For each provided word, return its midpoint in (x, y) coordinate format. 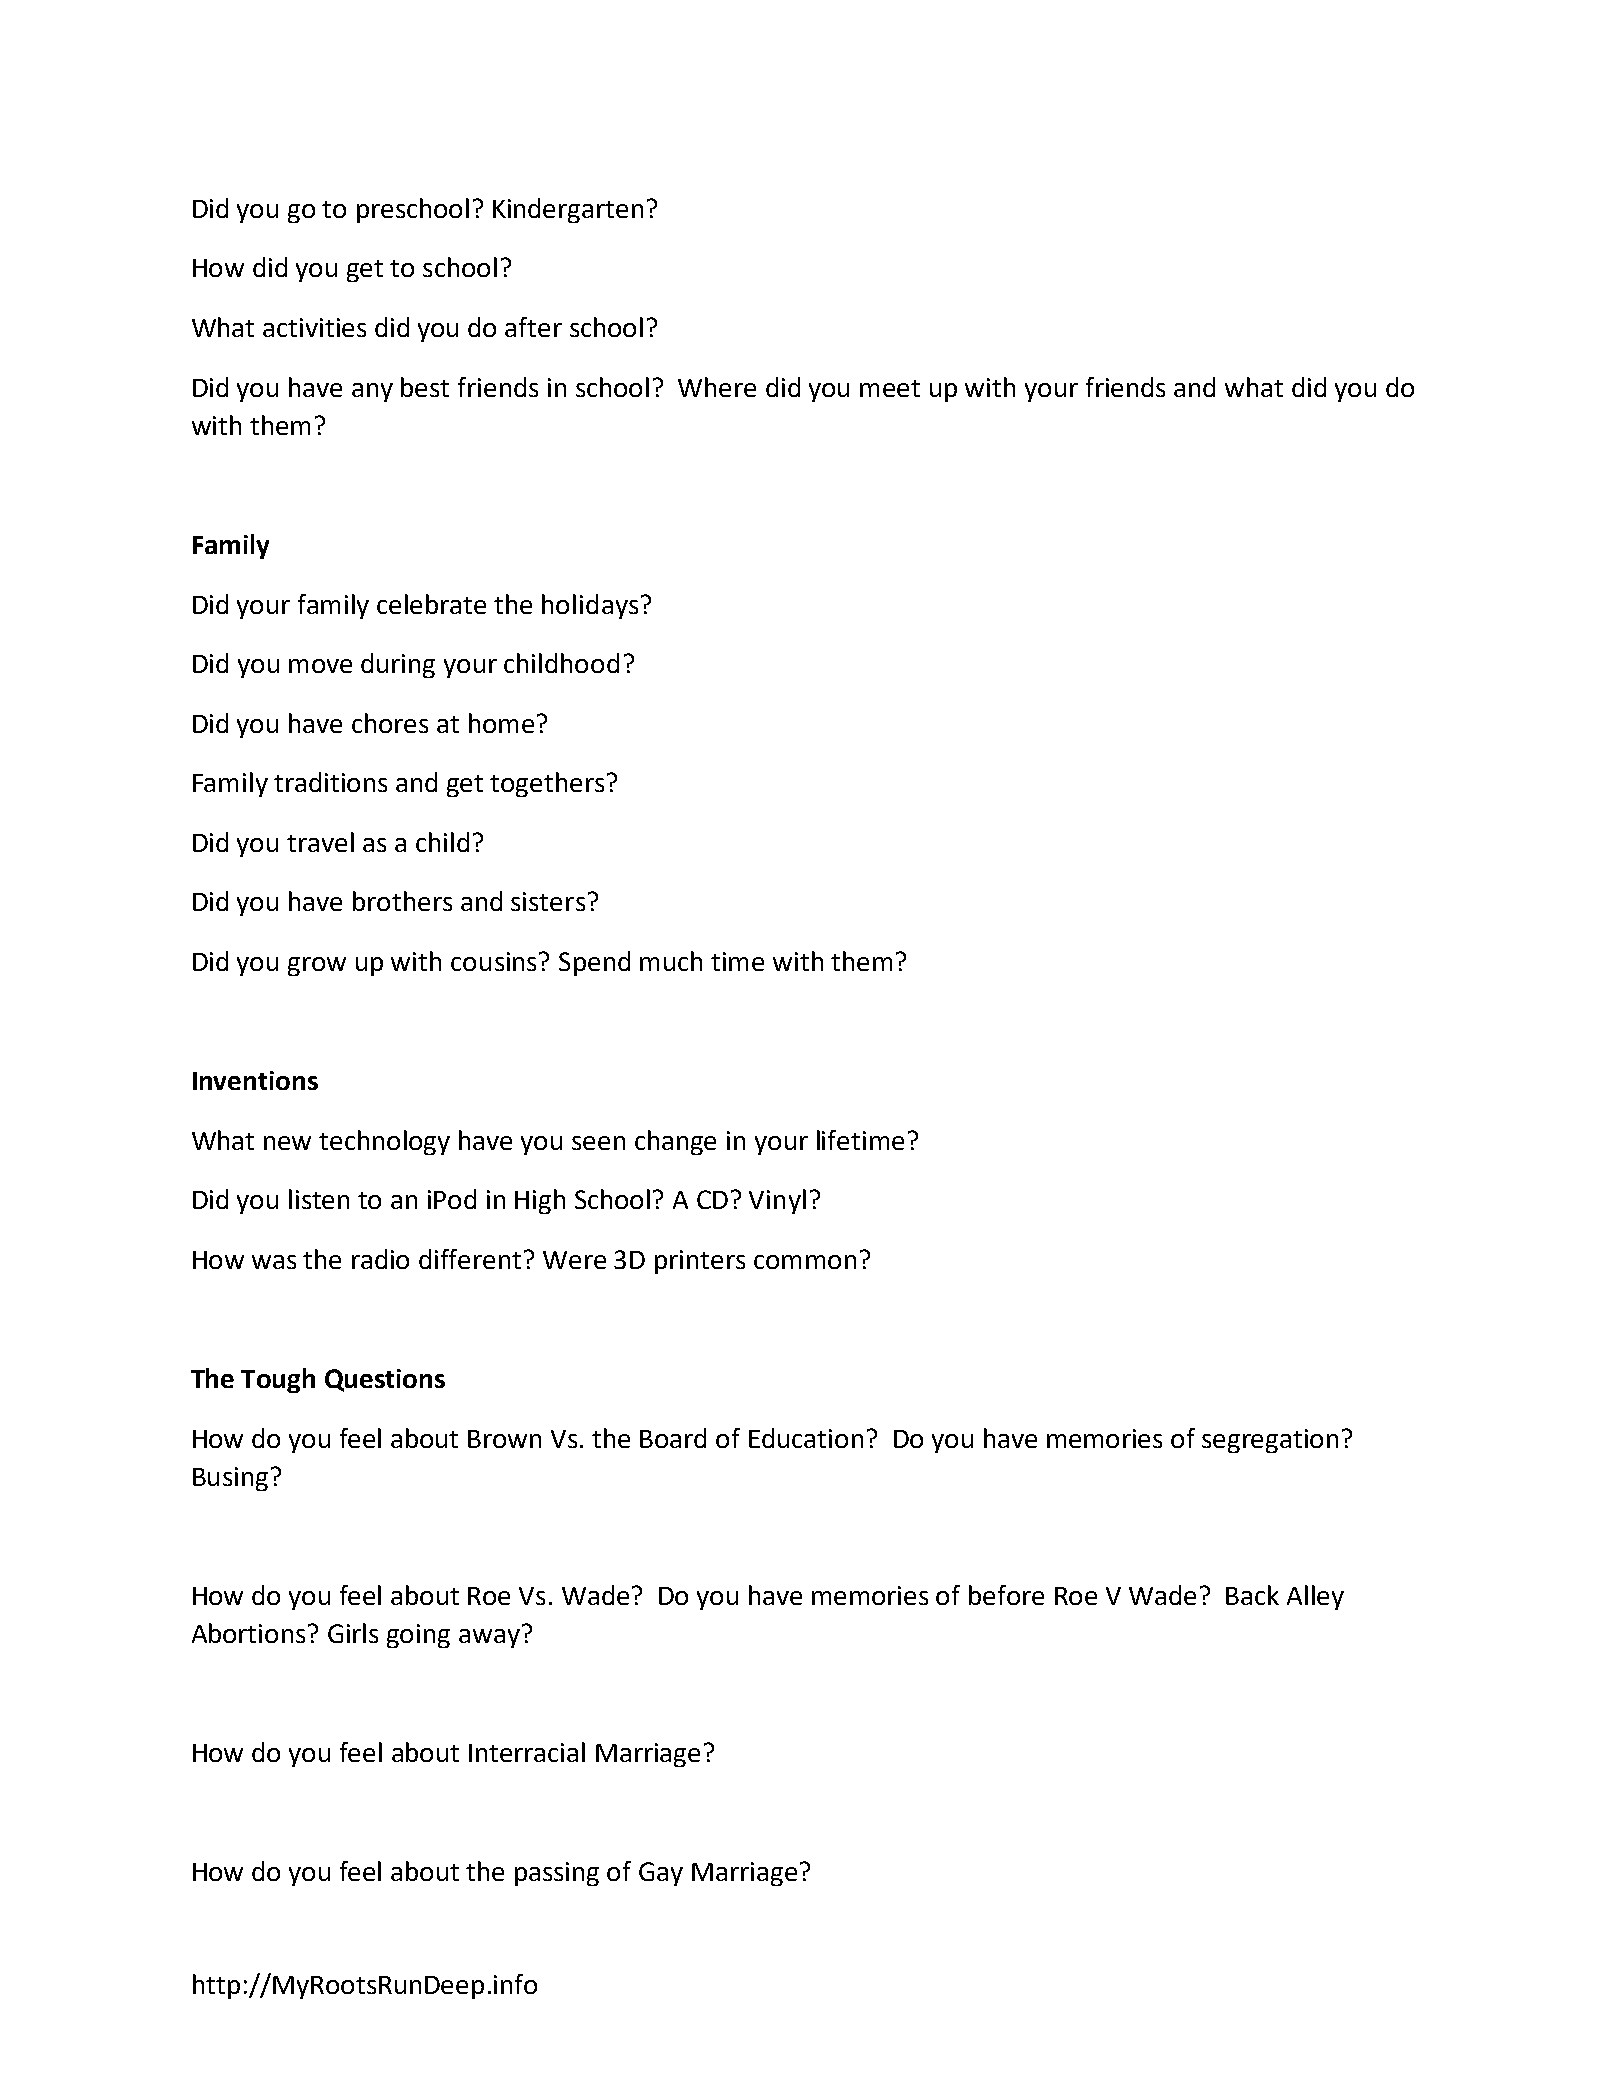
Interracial (527, 1752)
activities (314, 327)
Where (717, 387)
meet (890, 388)
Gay (661, 1874)
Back (1252, 1595)
